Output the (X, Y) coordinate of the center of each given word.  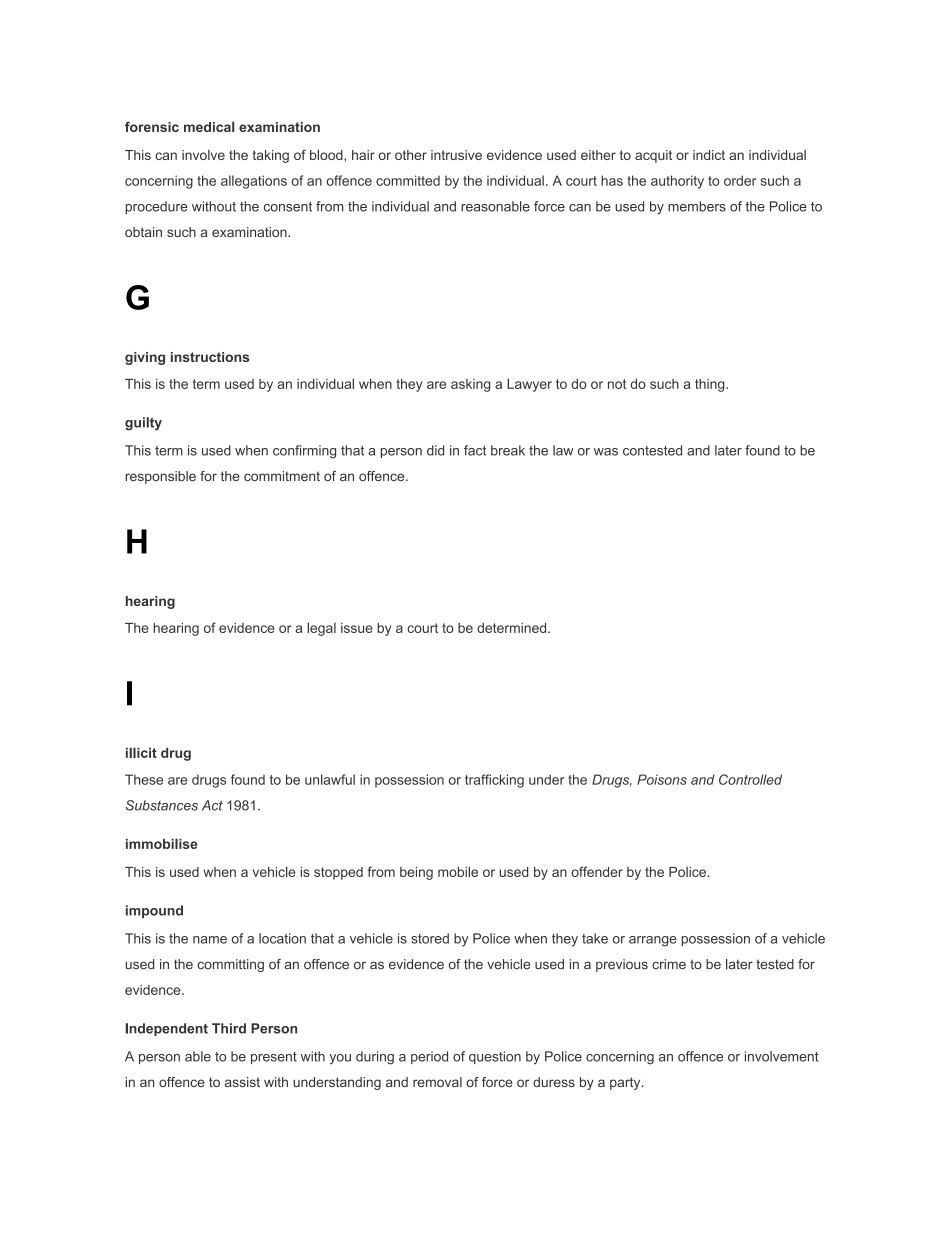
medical (209, 126)
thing (711, 385)
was (606, 452)
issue (357, 628)
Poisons (662, 779)
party (626, 1083)
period (429, 1057)
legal (321, 629)
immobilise (162, 843)
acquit (653, 156)
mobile (458, 871)
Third (229, 1028)
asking (470, 385)
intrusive (456, 155)
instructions (210, 357)
